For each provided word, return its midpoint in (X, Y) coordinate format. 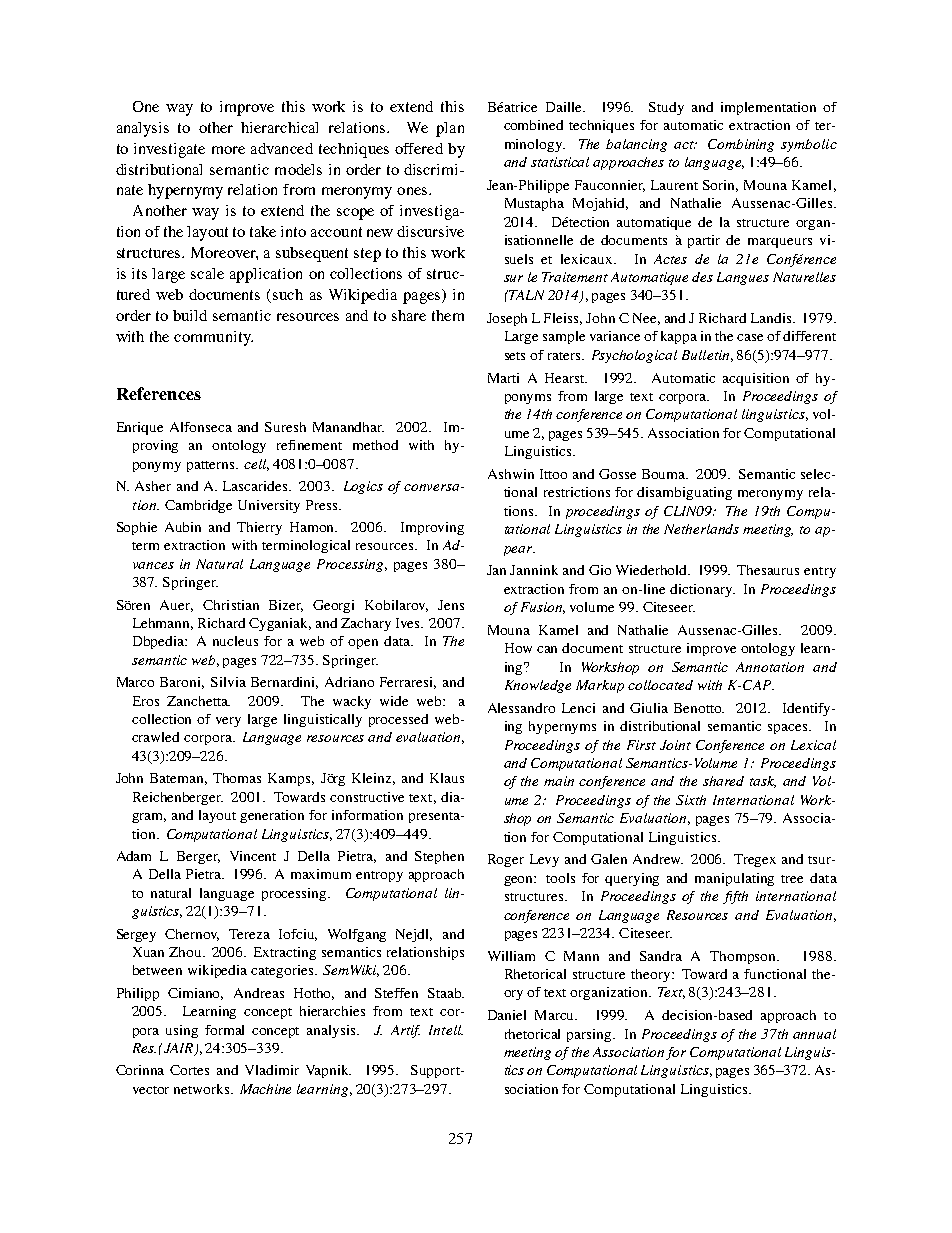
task (763, 782)
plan (450, 129)
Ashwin (511, 474)
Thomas (237, 778)
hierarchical (279, 127)
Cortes (189, 1070)
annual (814, 1034)
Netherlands (701, 529)
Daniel (507, 1015)
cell (256, 465)
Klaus (447, 778)
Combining (741, 145)
